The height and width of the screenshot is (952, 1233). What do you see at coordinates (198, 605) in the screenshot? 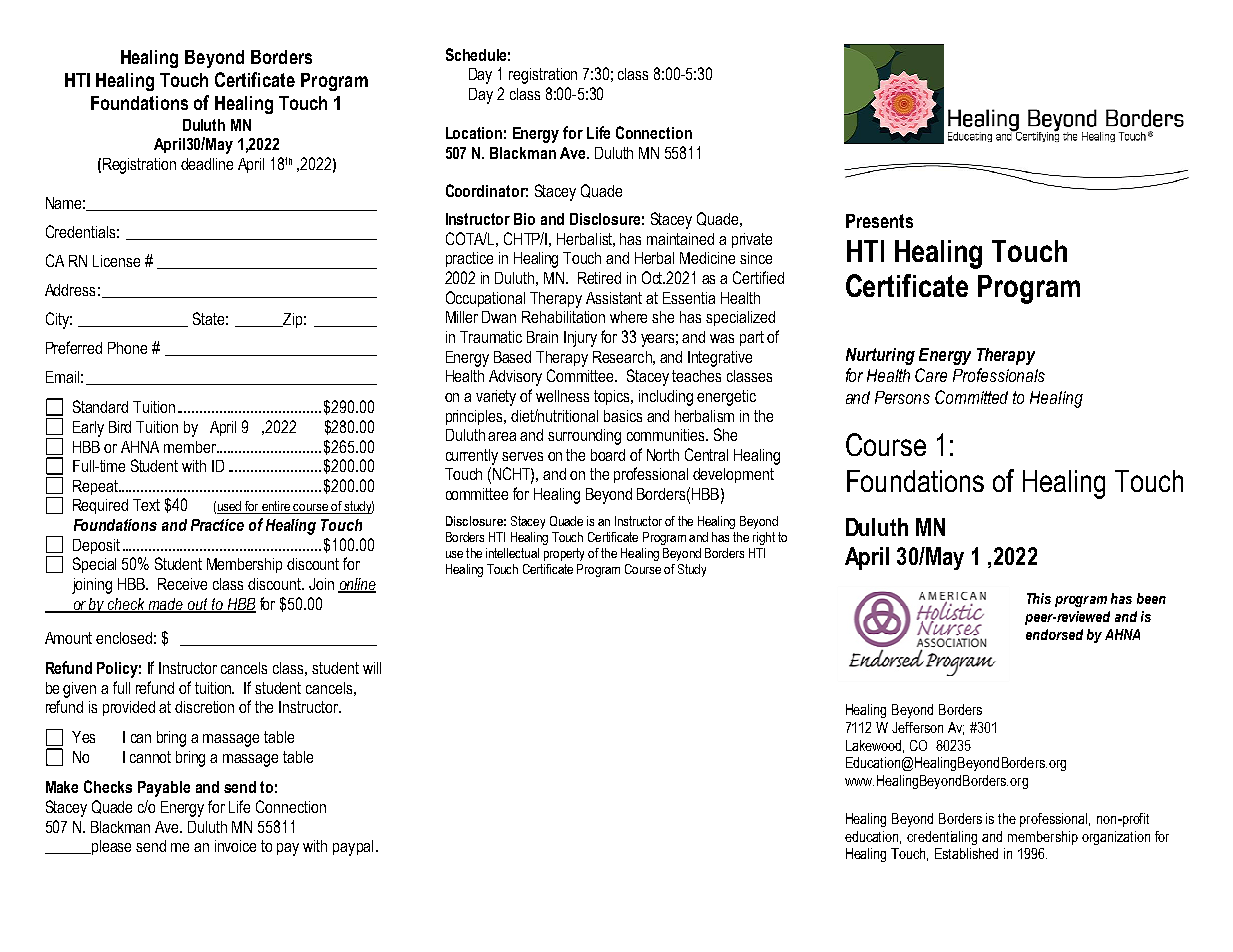
I see `out` at bounding box center [198, 605].
